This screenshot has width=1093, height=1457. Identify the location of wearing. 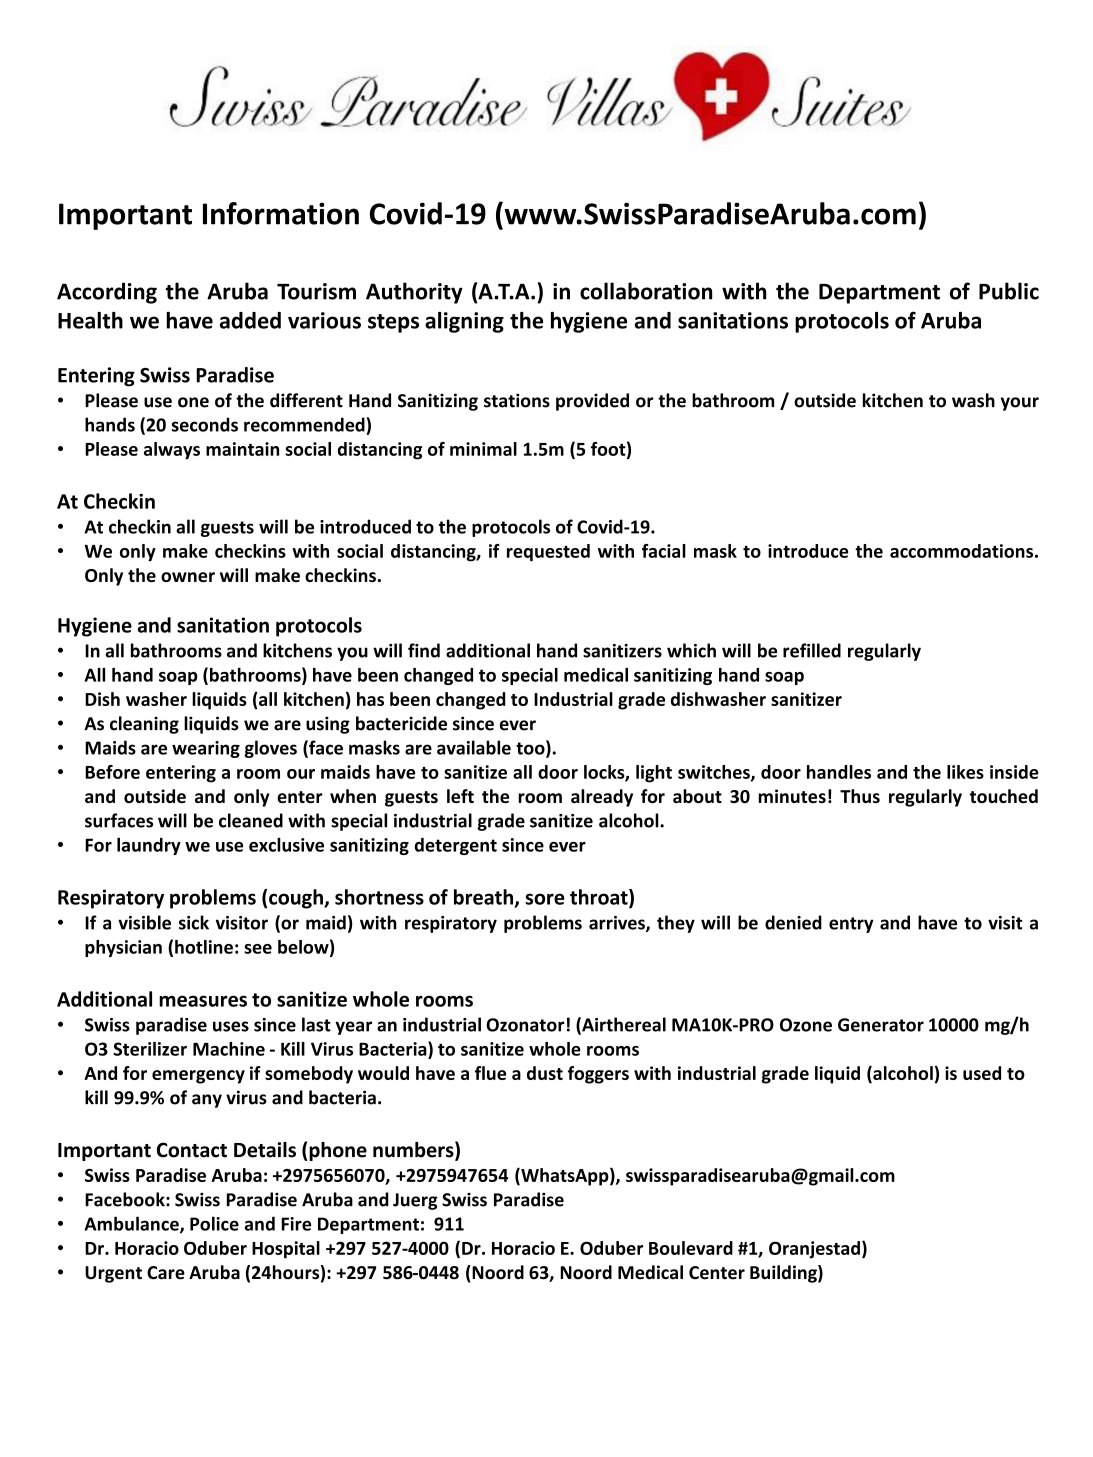
(206, 749).
